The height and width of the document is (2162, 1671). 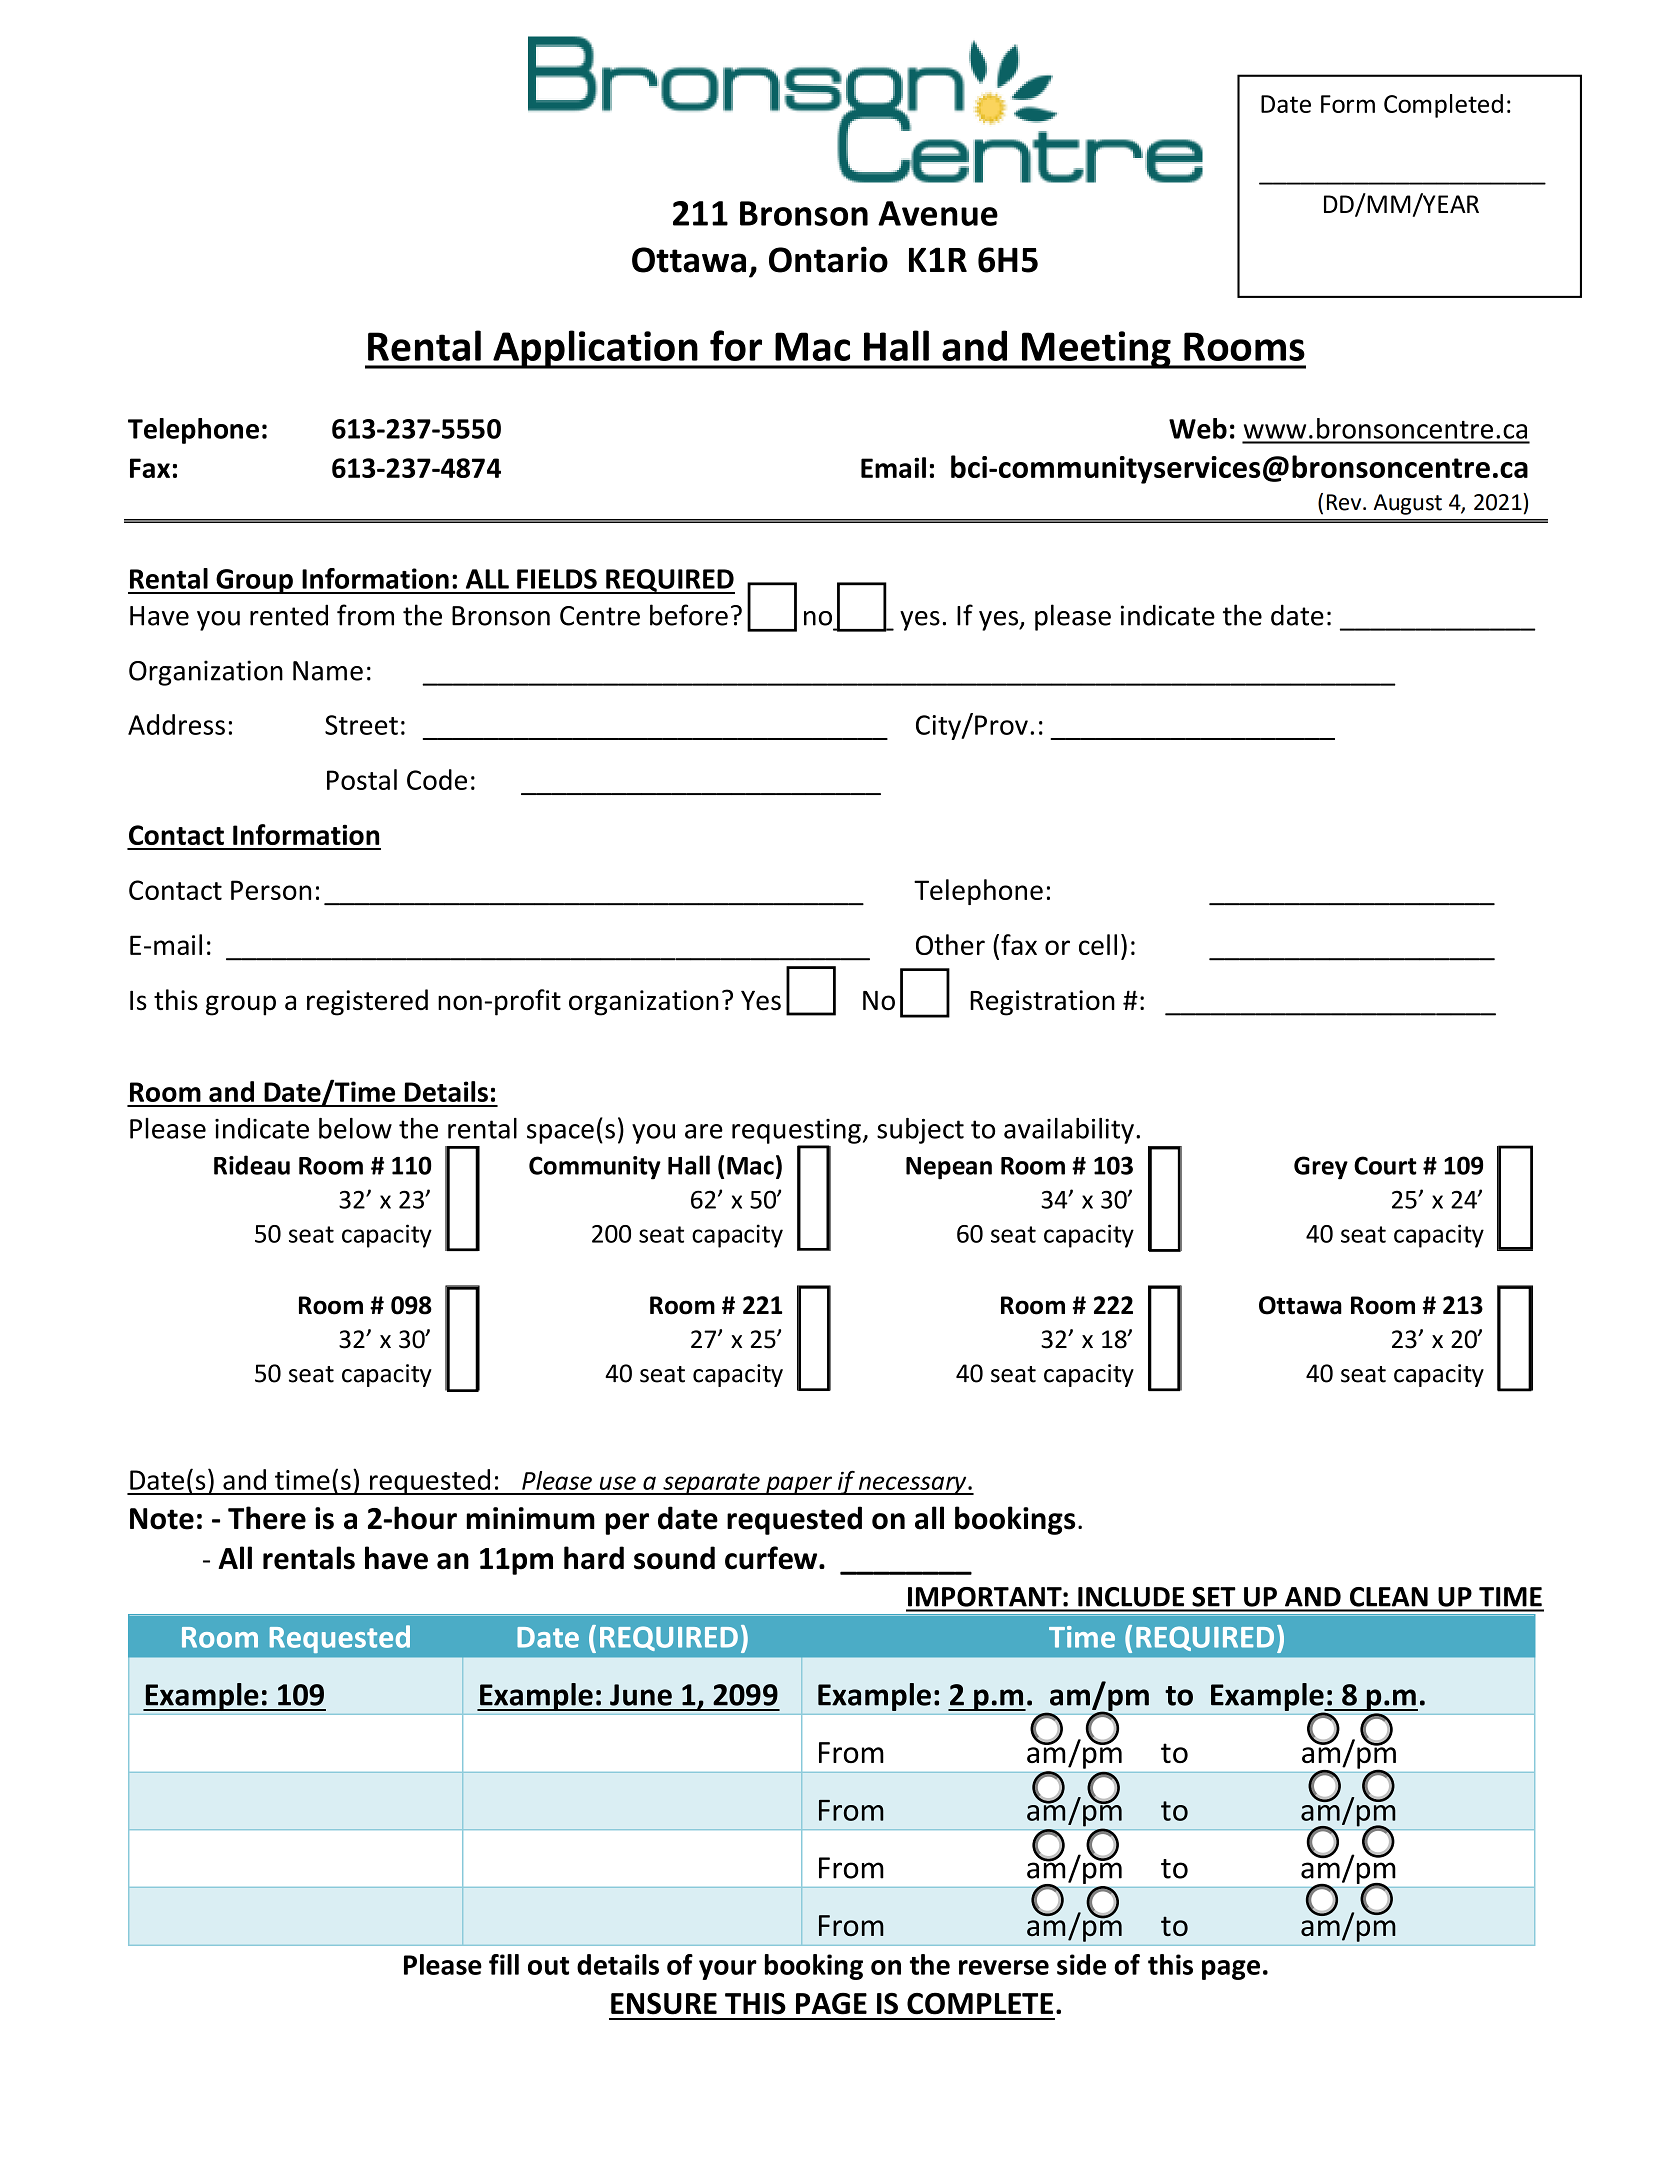 What do you see at coordinates (328, 671) in the document?
I see `Name` at bounding box center [328, 671].
